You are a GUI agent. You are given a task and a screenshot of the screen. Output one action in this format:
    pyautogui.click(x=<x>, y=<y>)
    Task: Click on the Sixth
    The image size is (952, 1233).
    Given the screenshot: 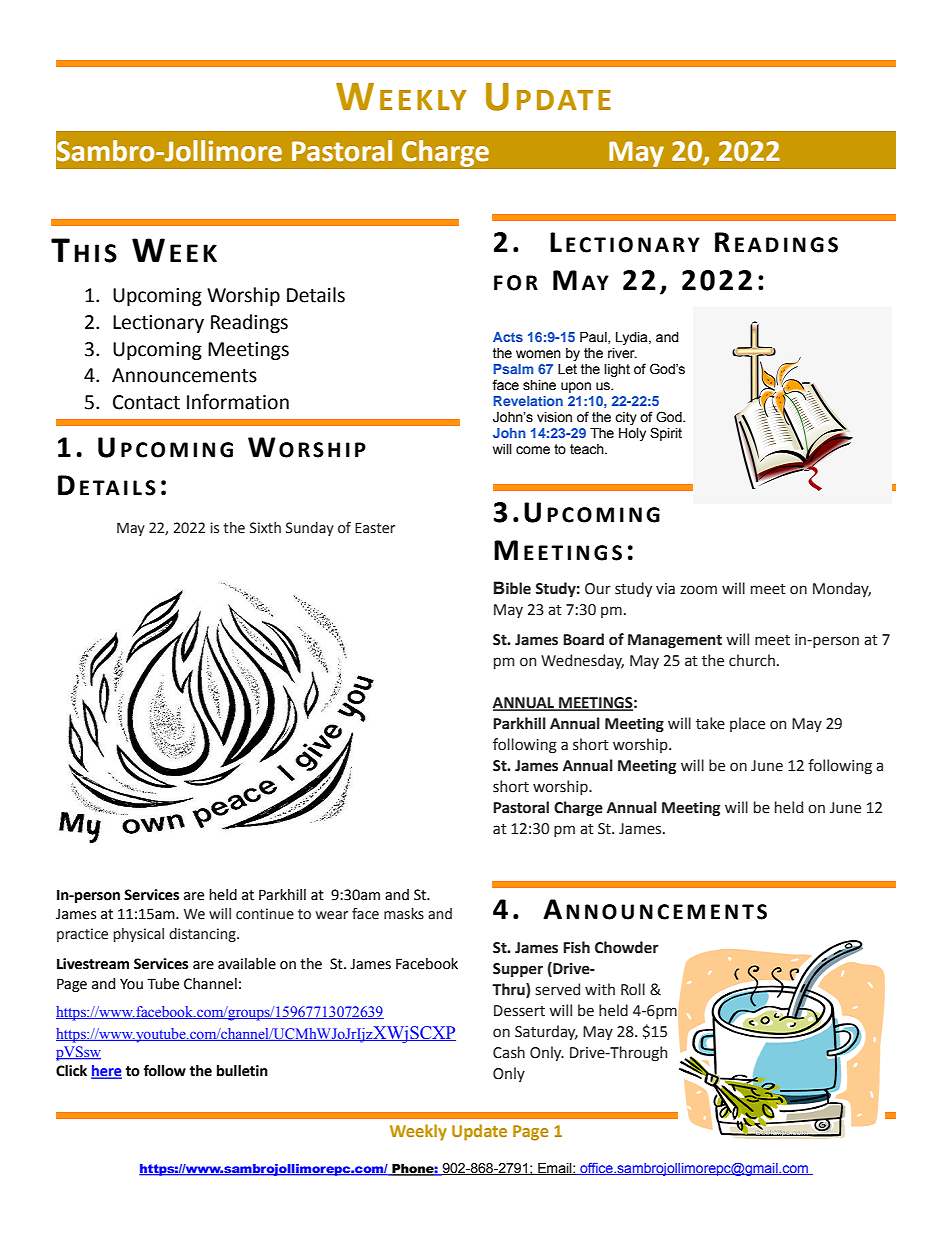 What is the action you would take?
    pyautogui.click(x=265, y=528)
